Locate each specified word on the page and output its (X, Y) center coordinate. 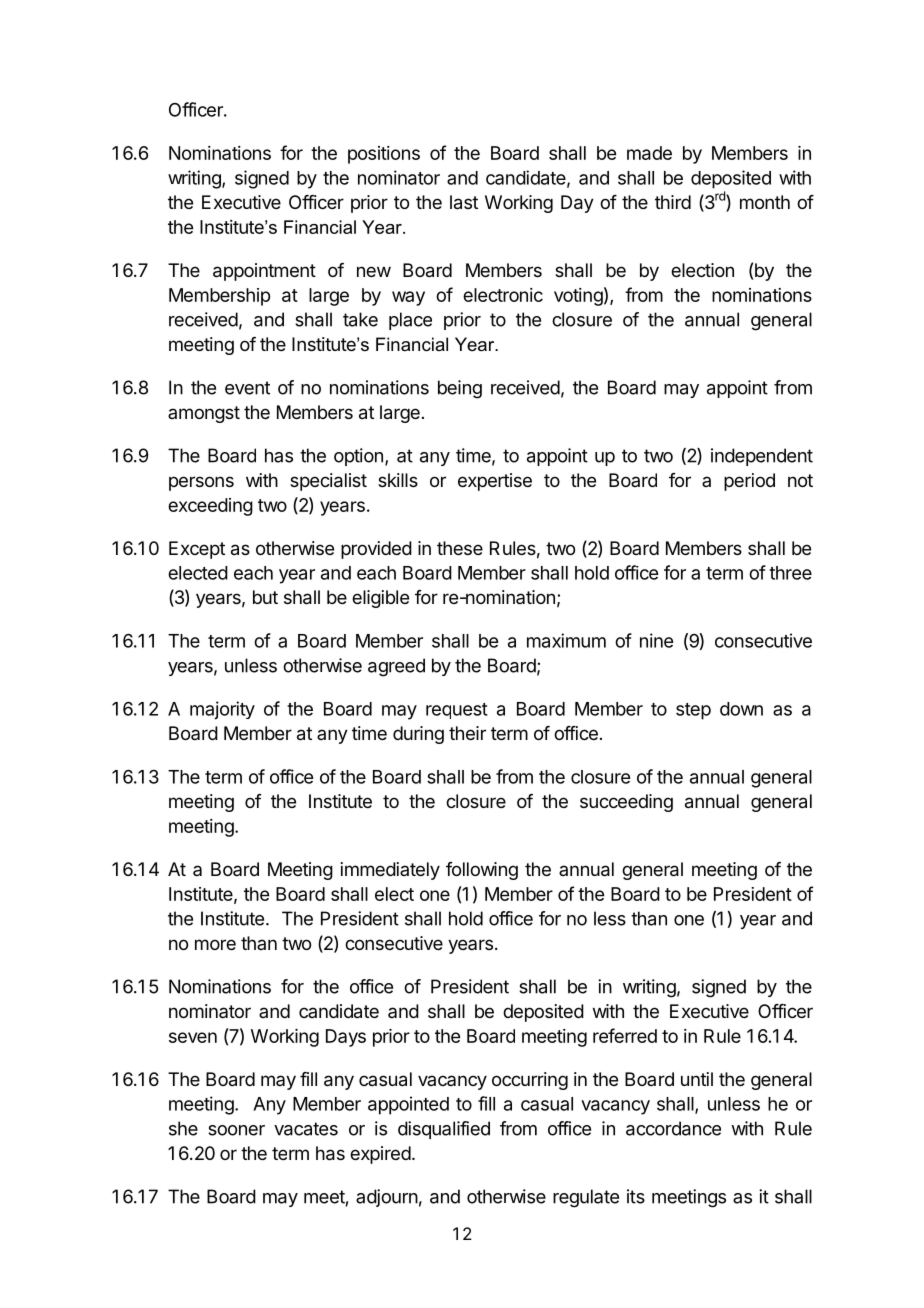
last (464, 202)
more (215, 944)
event (247, 388)
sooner (236, 1130)
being (460, 389)
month (765, 202)
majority (222, 710)
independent (762, 457)
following (482, 871)
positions (384, 155)
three (790, 573)
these (460, 548)
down (741, 709)
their (467, 733)
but (265, 597)
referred (625, 1035)
